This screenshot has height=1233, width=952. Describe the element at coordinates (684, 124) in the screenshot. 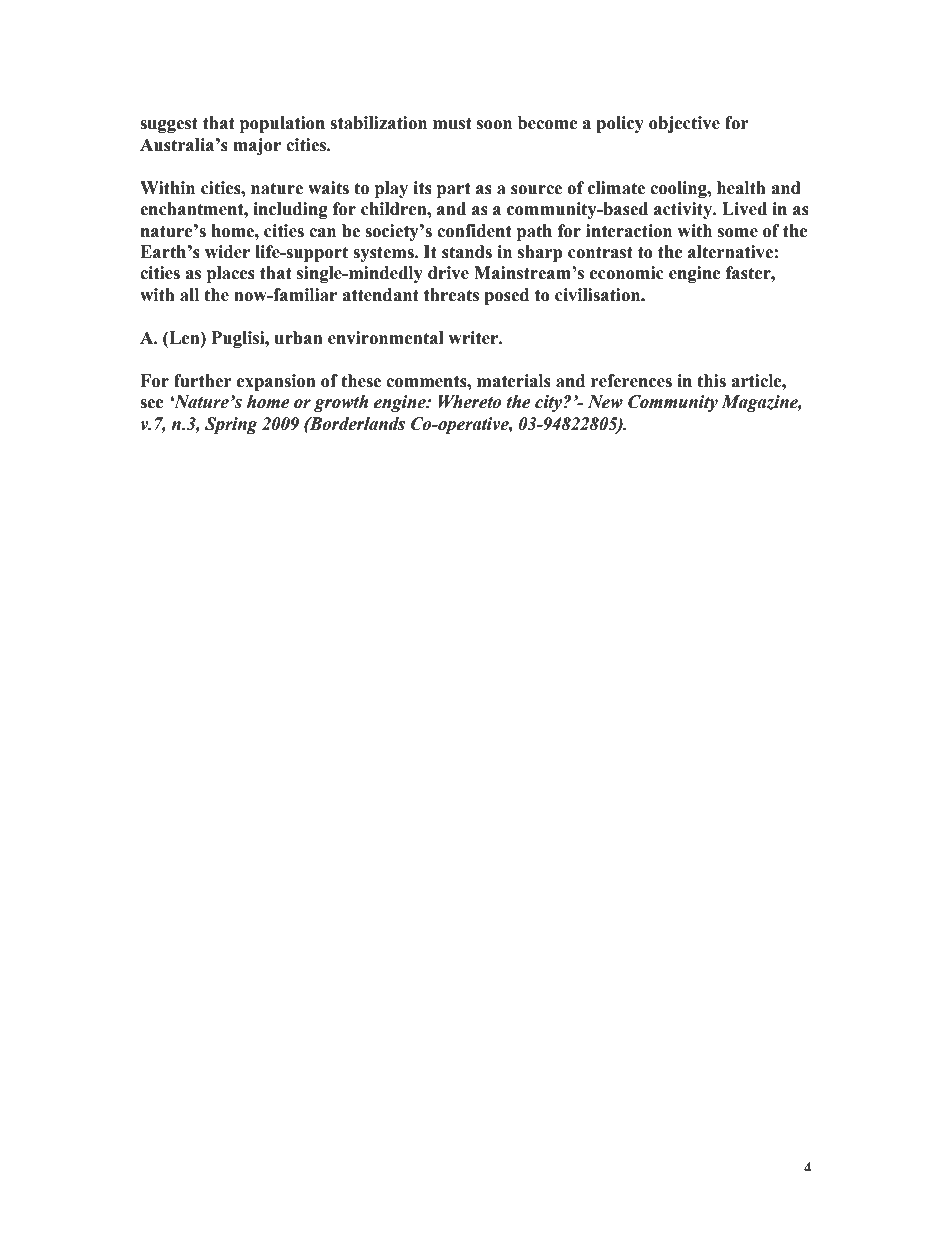

I see `objective` at that location.
